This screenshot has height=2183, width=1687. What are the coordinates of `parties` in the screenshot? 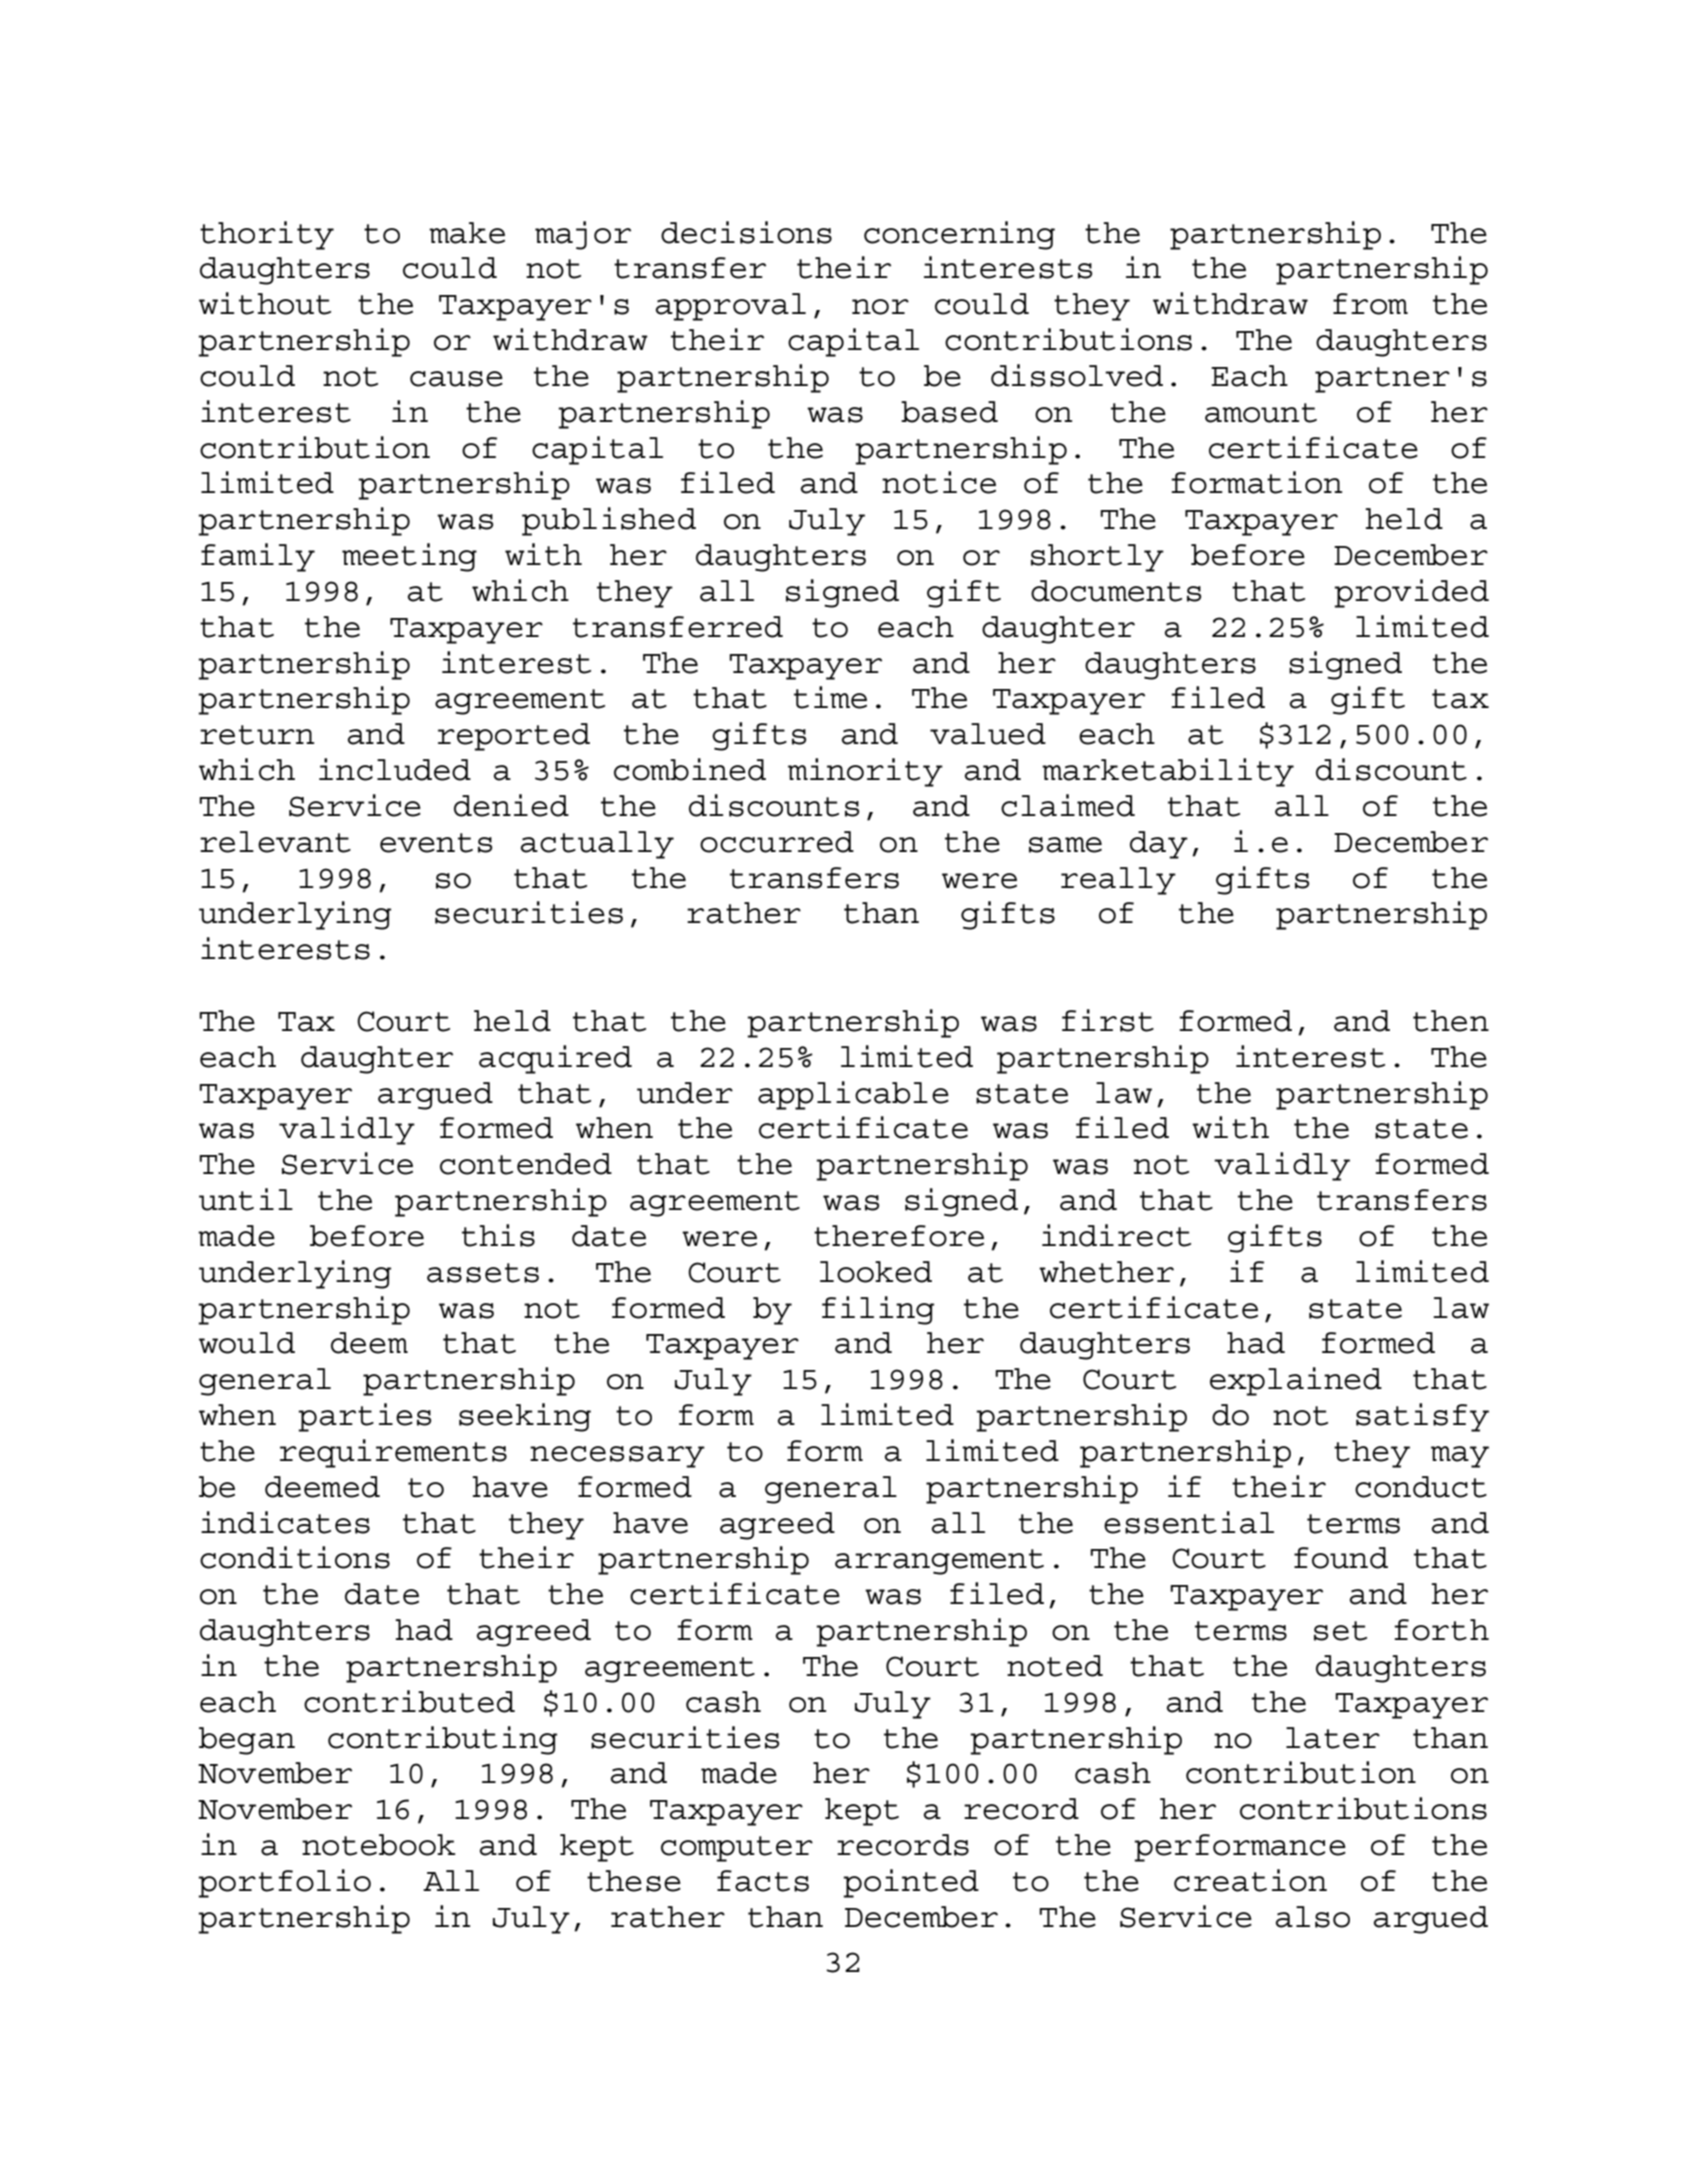 It's located at (364, 1417).
